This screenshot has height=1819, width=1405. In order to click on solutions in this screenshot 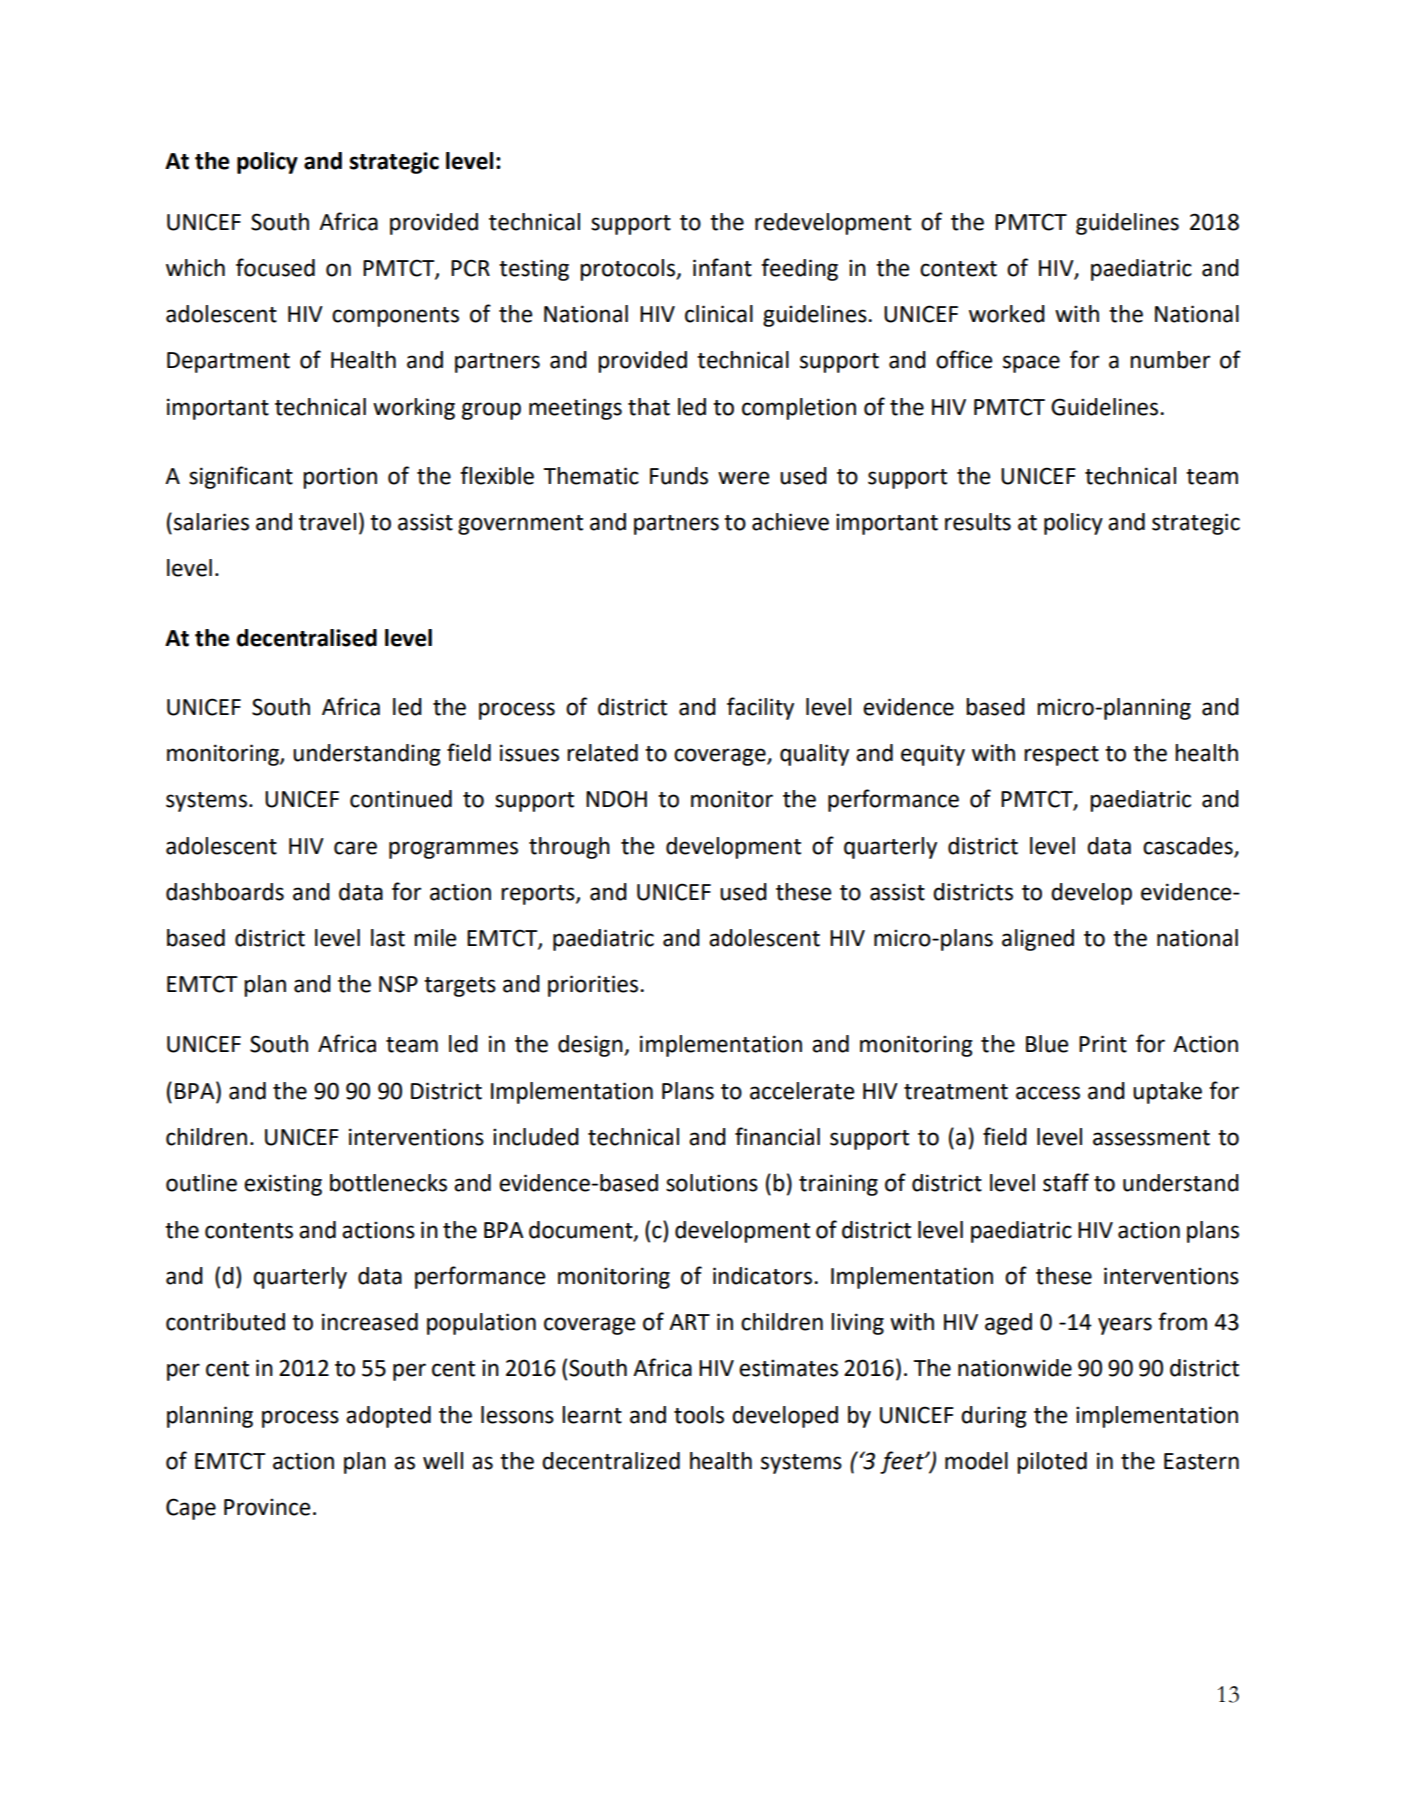, I will do `click(712, 1183)`.
